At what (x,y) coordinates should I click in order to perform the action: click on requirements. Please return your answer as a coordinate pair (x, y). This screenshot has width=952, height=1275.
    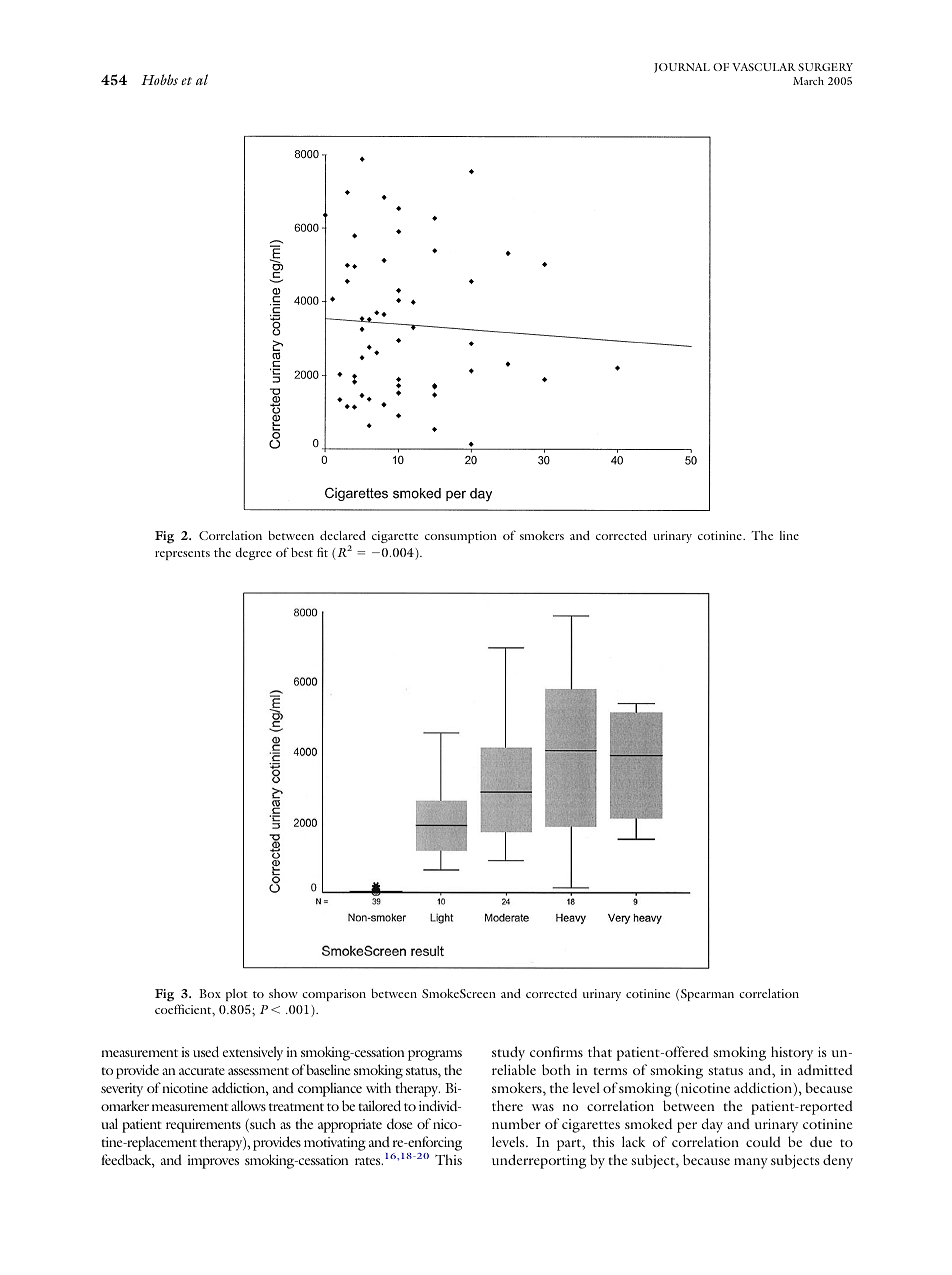
    Looking at the image, I should click on (203, 1126).
